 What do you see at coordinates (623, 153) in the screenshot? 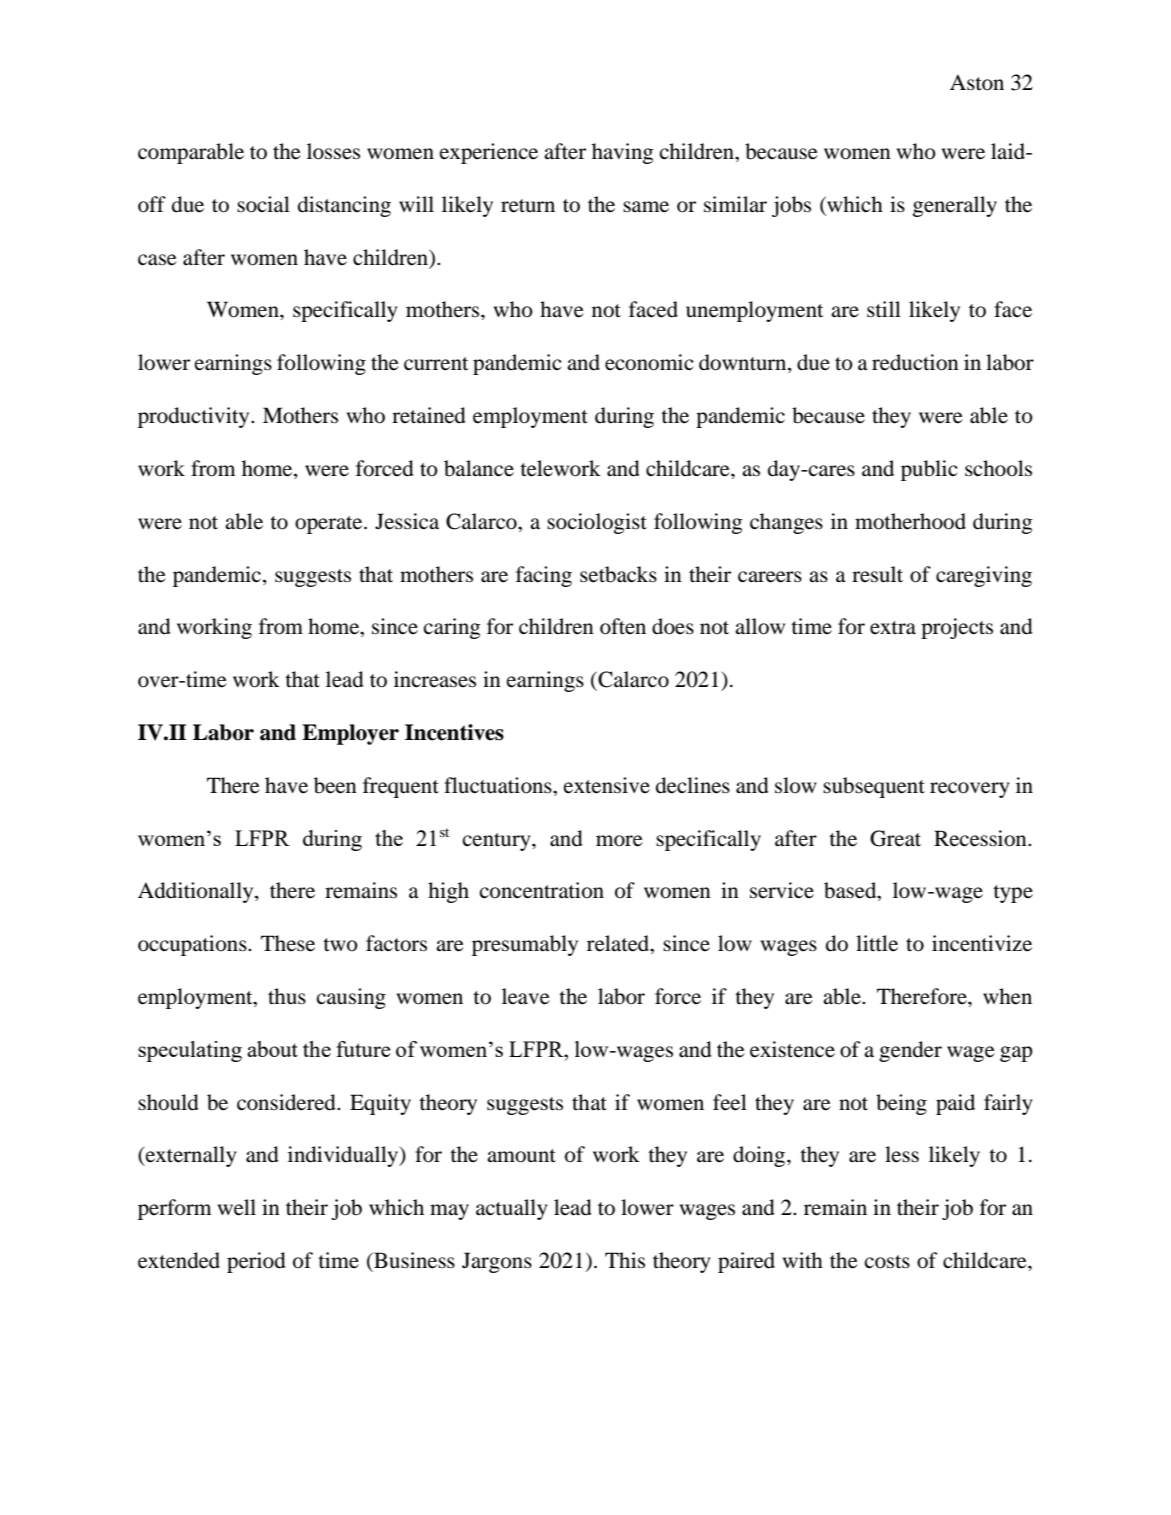
I see `having` at bounding box center [623, 153].
